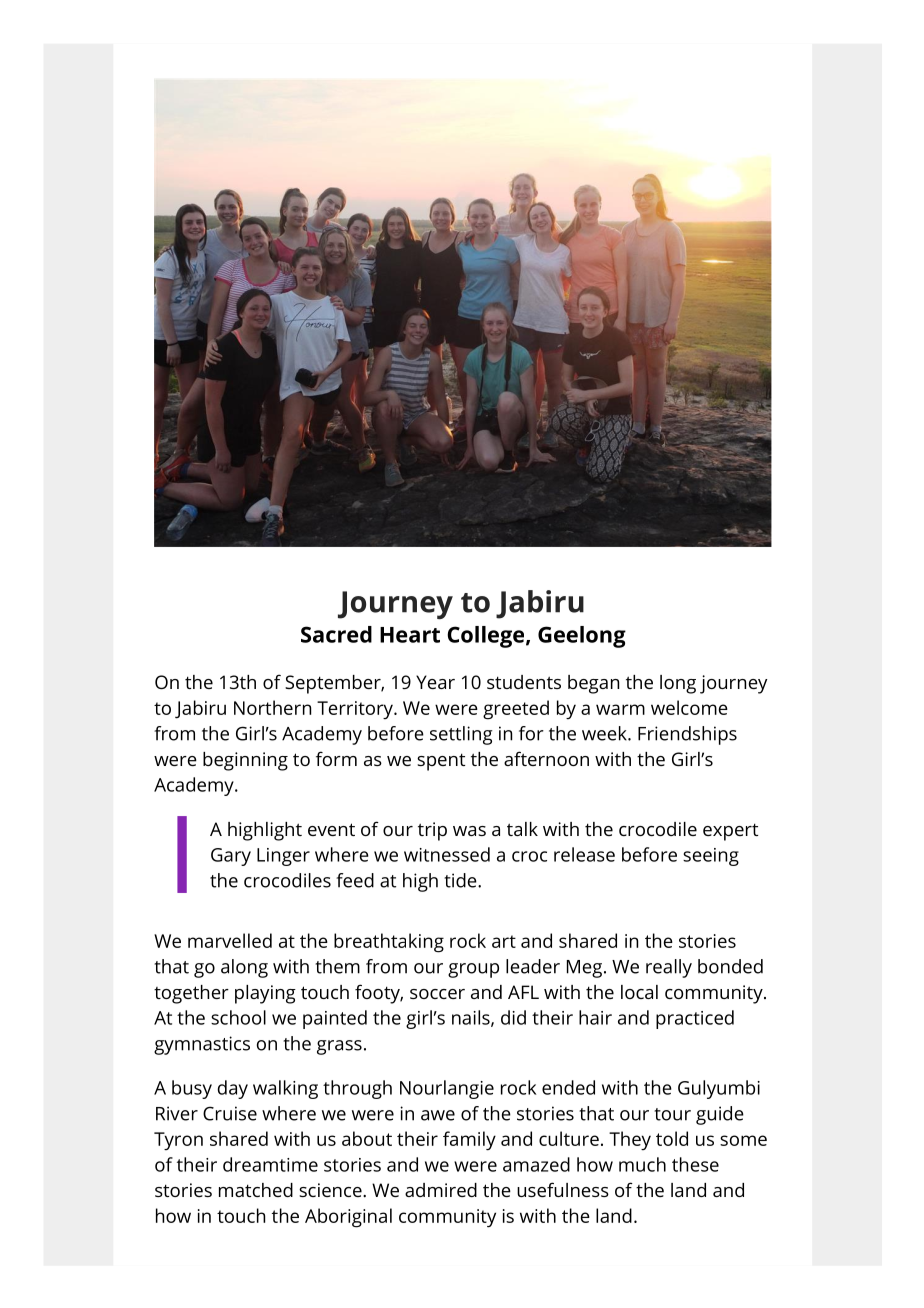 Image resolution: width=924 pixels, height=1308 pixels. I want to click on marvelled, so click(230, 940).
